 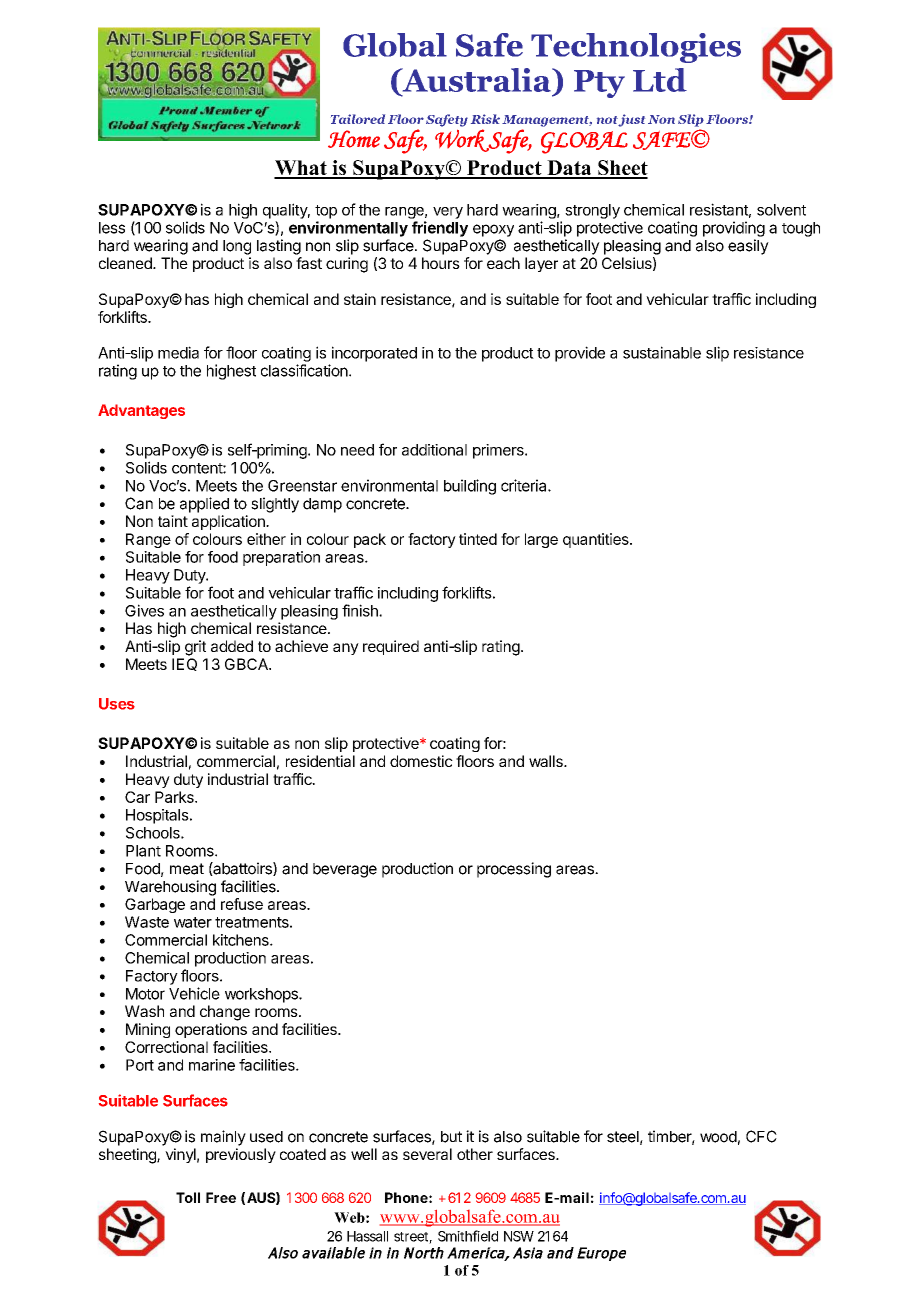 What do you see at coordinates (734, 229) in the screenshot?
I see `providing` at bounding box center [734, 229].
